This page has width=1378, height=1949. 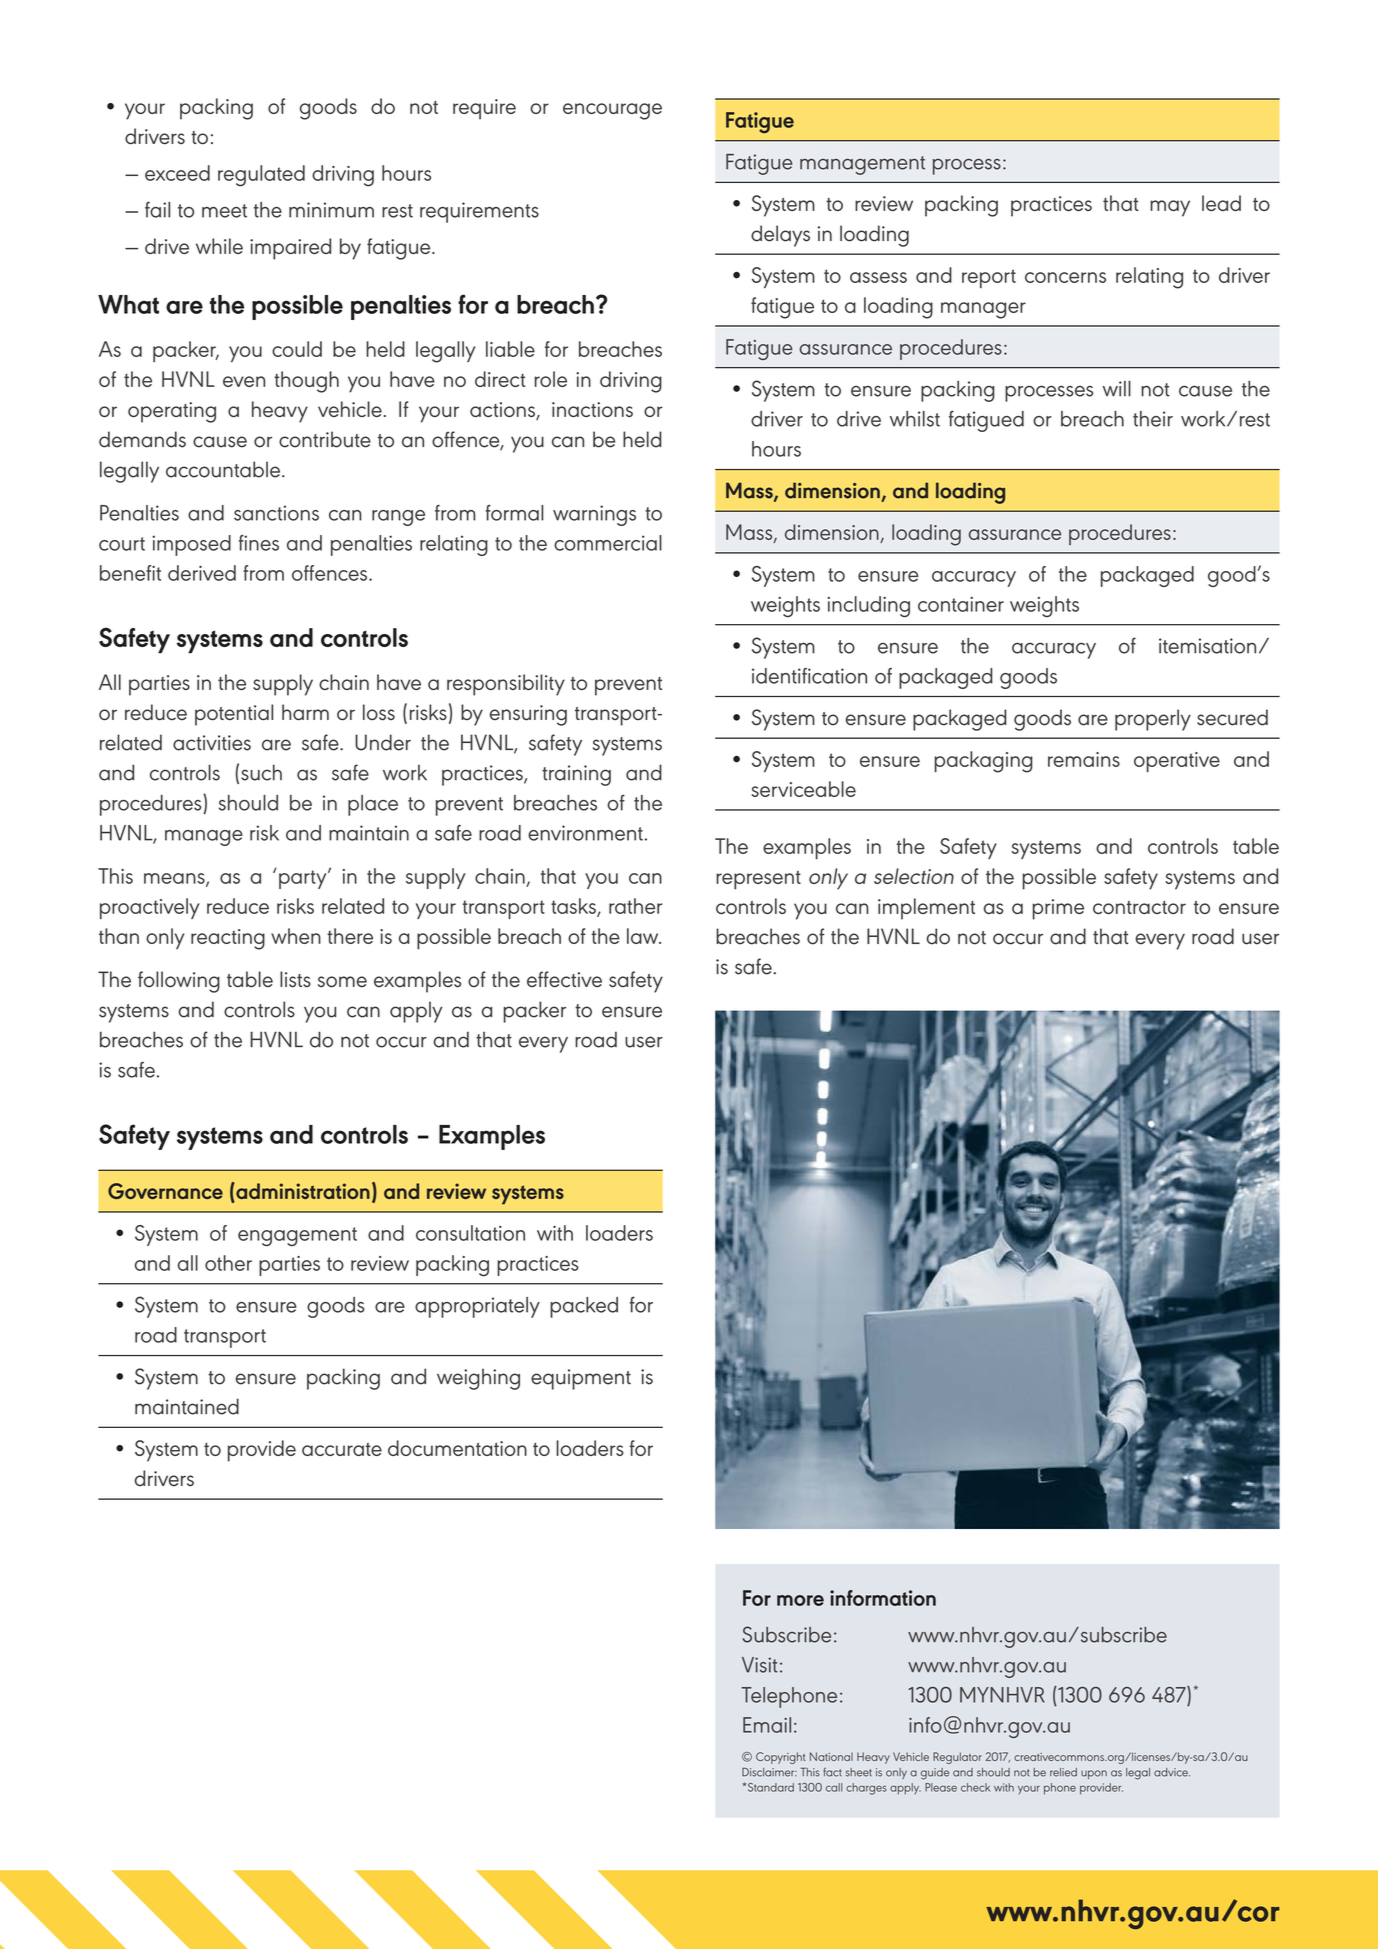 What do you see at coordinates (342, 1449) in the page?
I see `accurate` at bounding box center [342, 1449].
